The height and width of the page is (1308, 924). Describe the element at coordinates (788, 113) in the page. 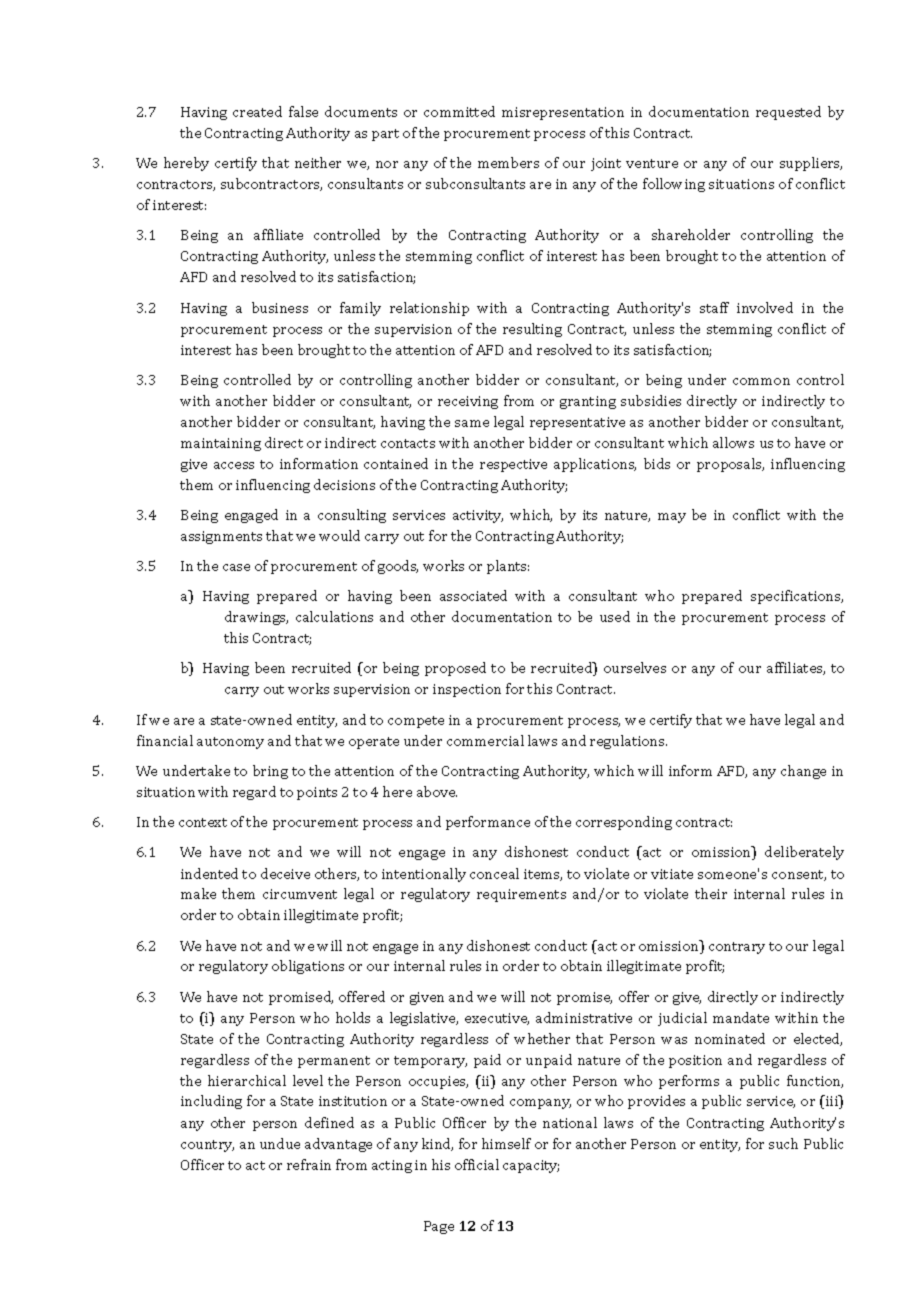

I see `requested` at that location.
